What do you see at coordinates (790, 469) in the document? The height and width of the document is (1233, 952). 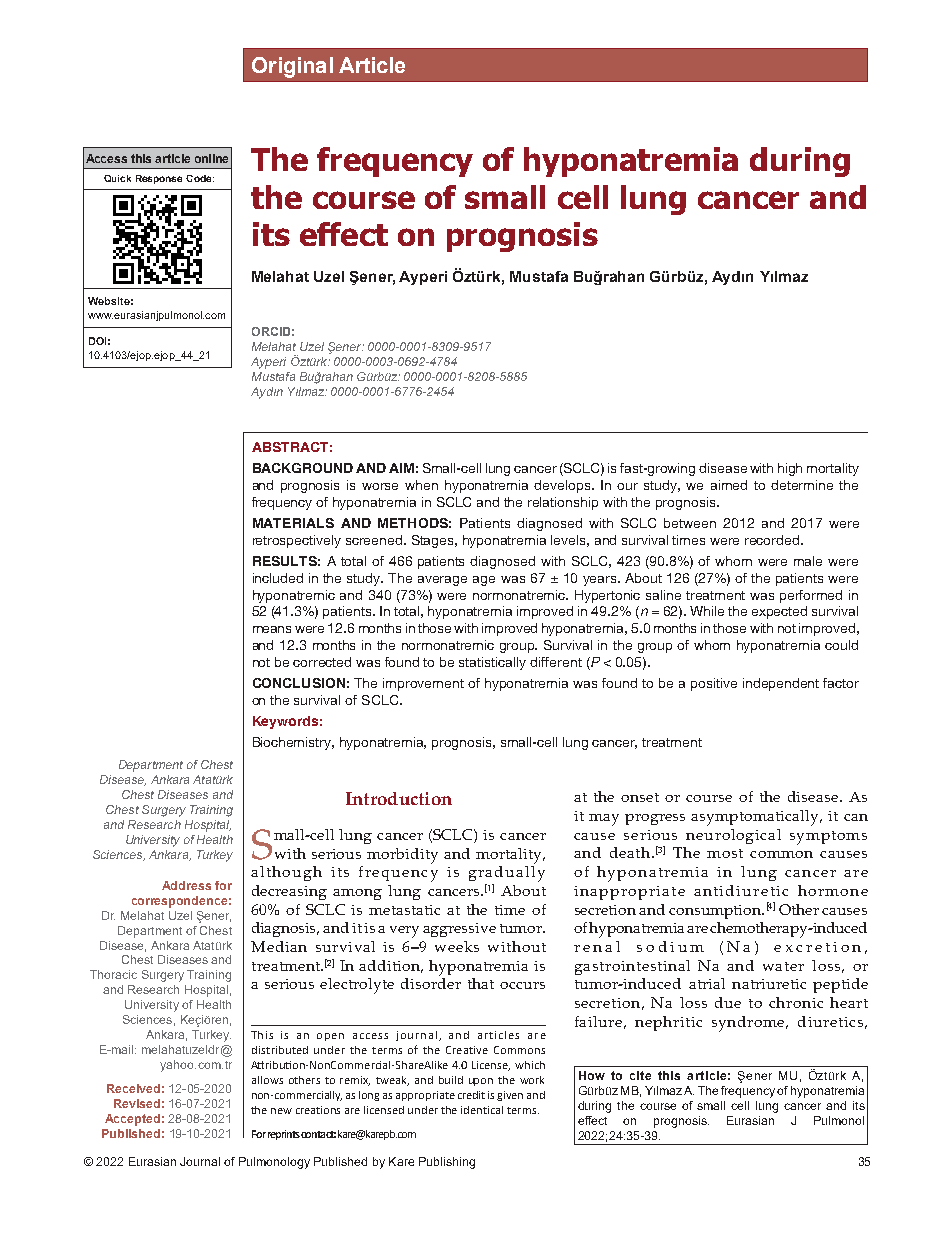 I see `high` at bounding box center [790, 469].
